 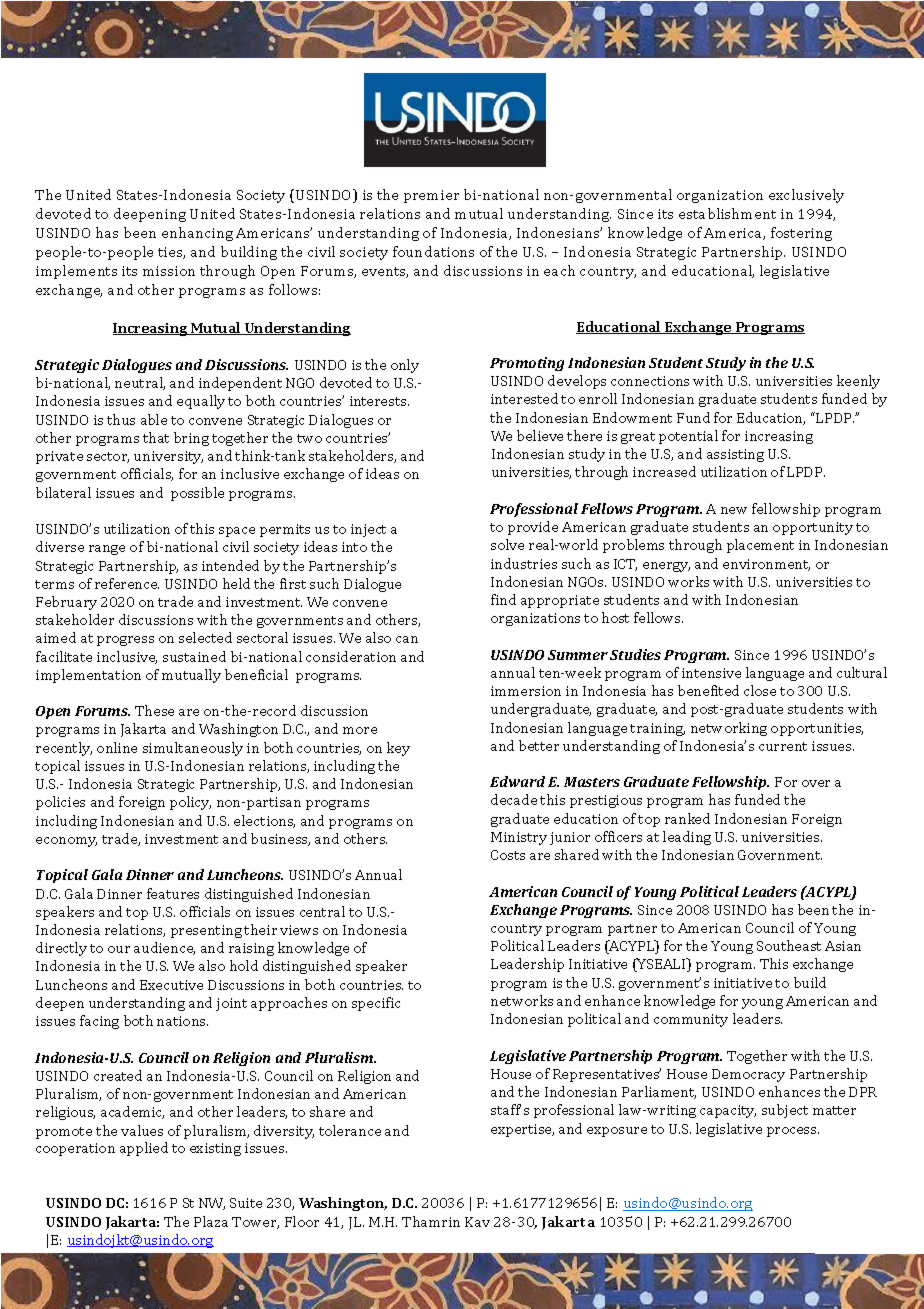 I want to click on Kav, so click(x=477, y=1222).
